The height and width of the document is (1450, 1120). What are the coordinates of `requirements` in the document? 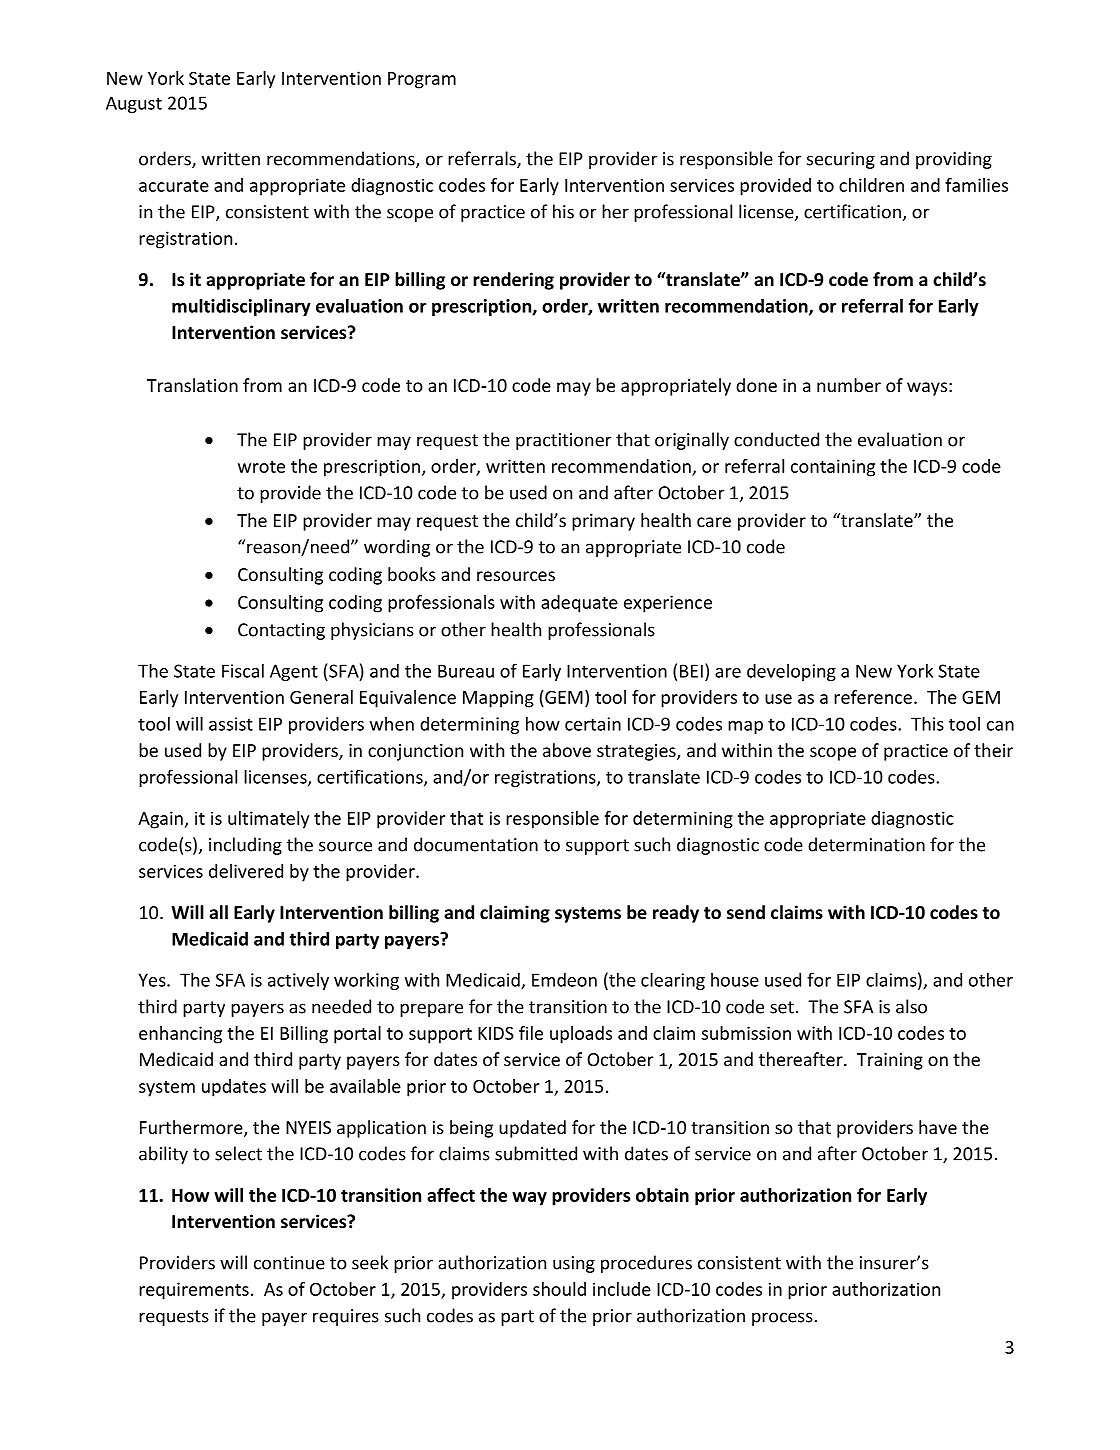 It's located at (194, 1291).
